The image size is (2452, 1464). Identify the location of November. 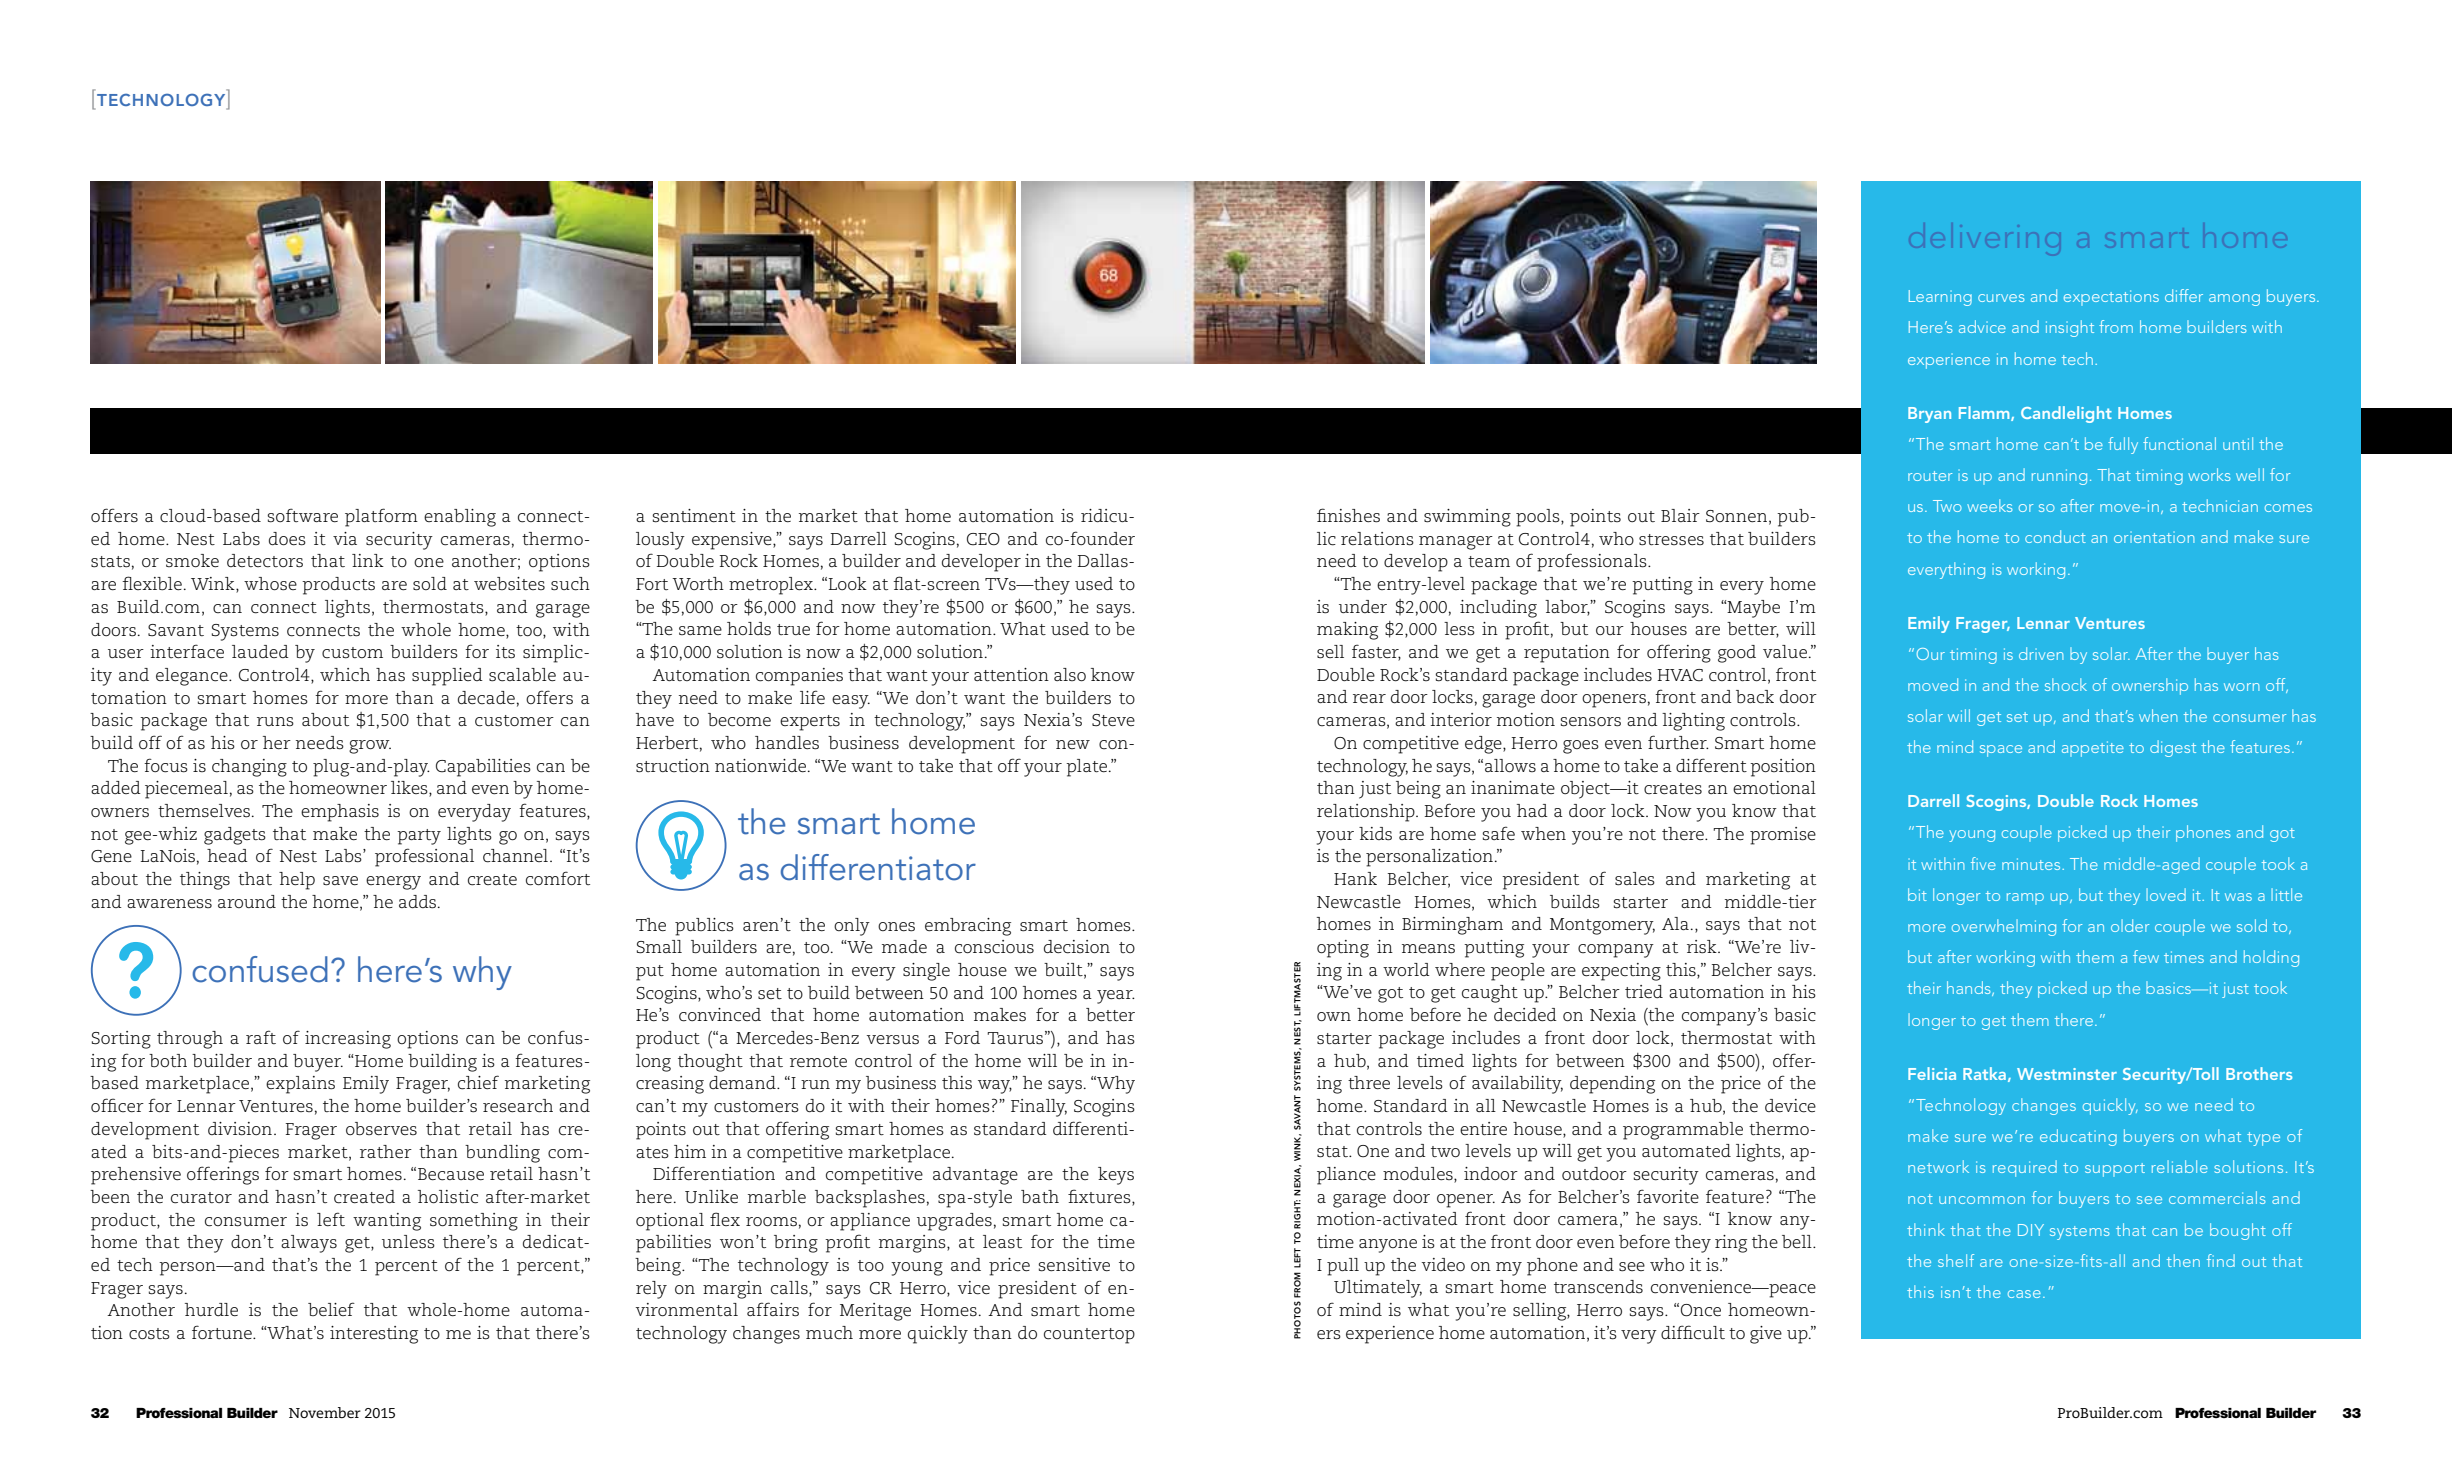
(325, 1412).
